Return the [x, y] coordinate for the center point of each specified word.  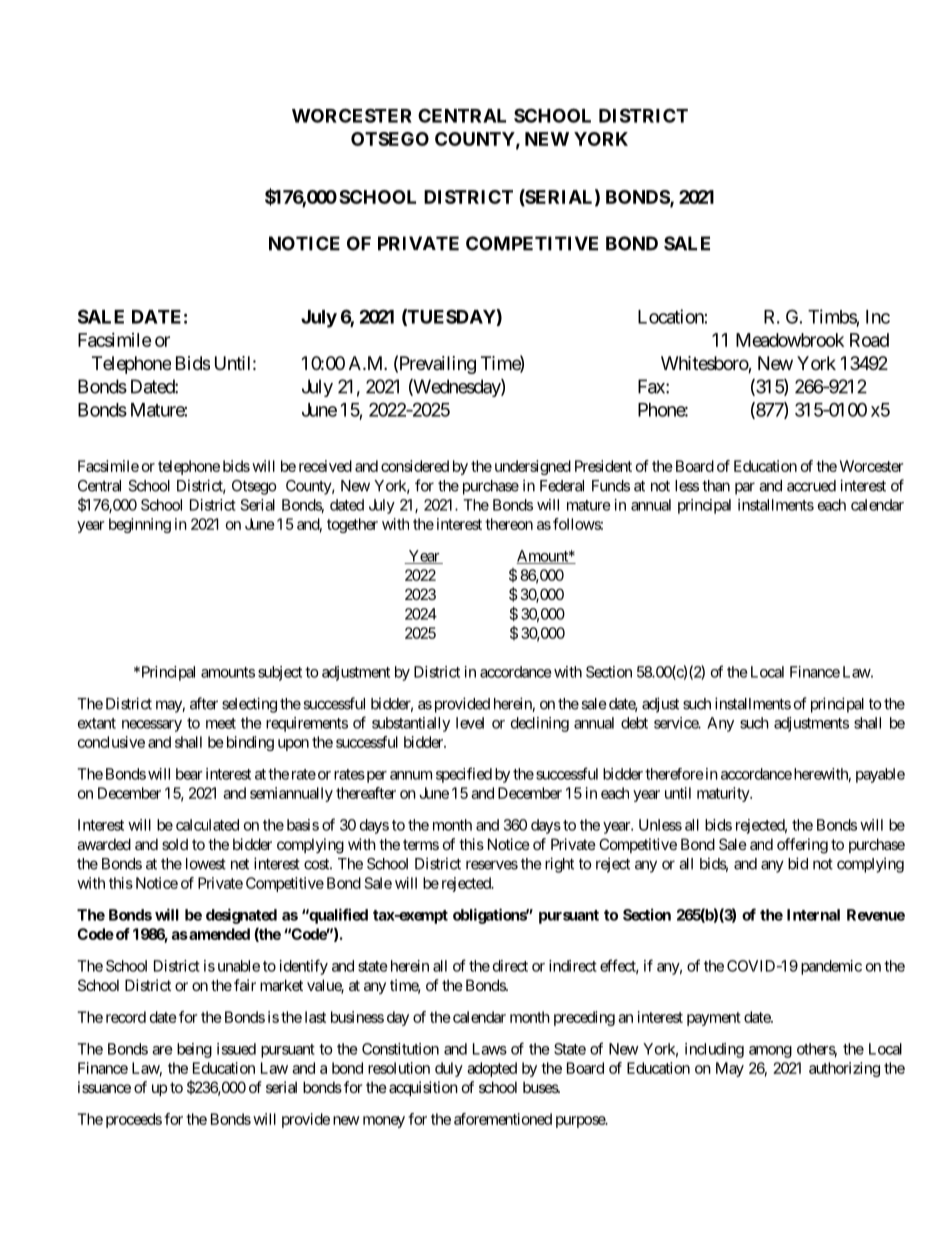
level [470, 723]
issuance [104, 1087]
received [325, 466]
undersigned [533, 467]
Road [869, 340]
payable [880, 775]
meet [221, 723]
